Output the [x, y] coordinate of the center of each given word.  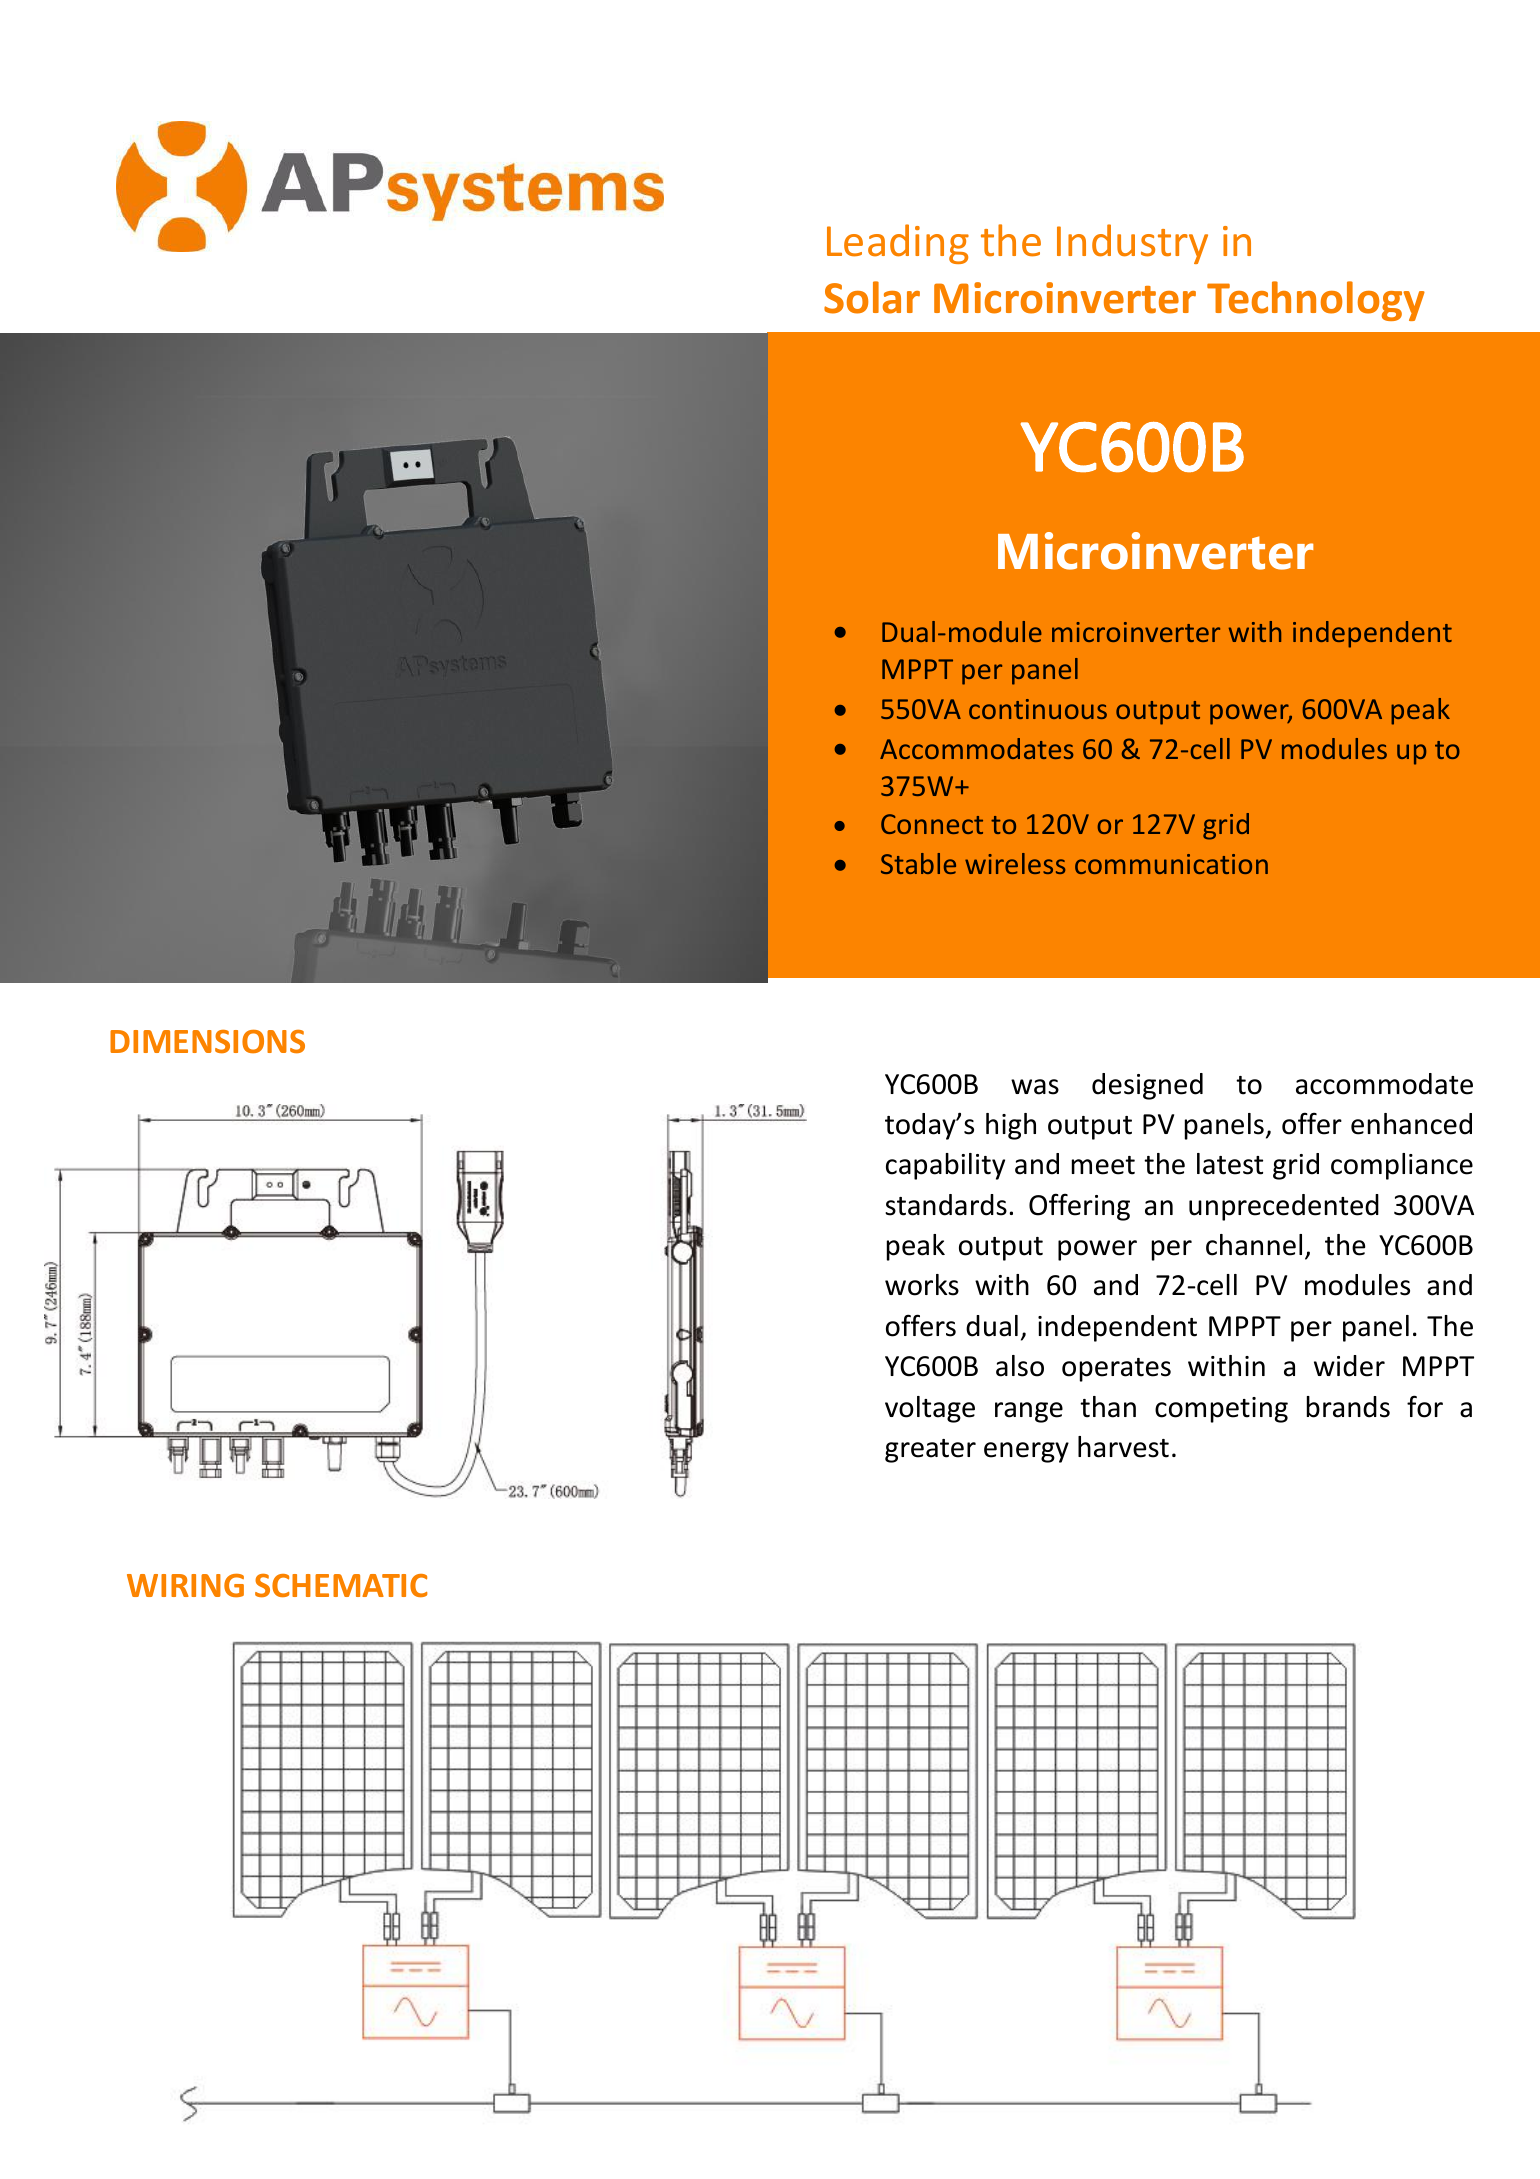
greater [930, 1451]
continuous [1038, 709]
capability [945, 1166]
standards [946, 1205]
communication [1171, 864]
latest [1230, 1164]
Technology [1316, 301]
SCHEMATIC [341, 1586]
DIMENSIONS [207, 1042]
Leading [898, 244]
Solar [872, 297]
